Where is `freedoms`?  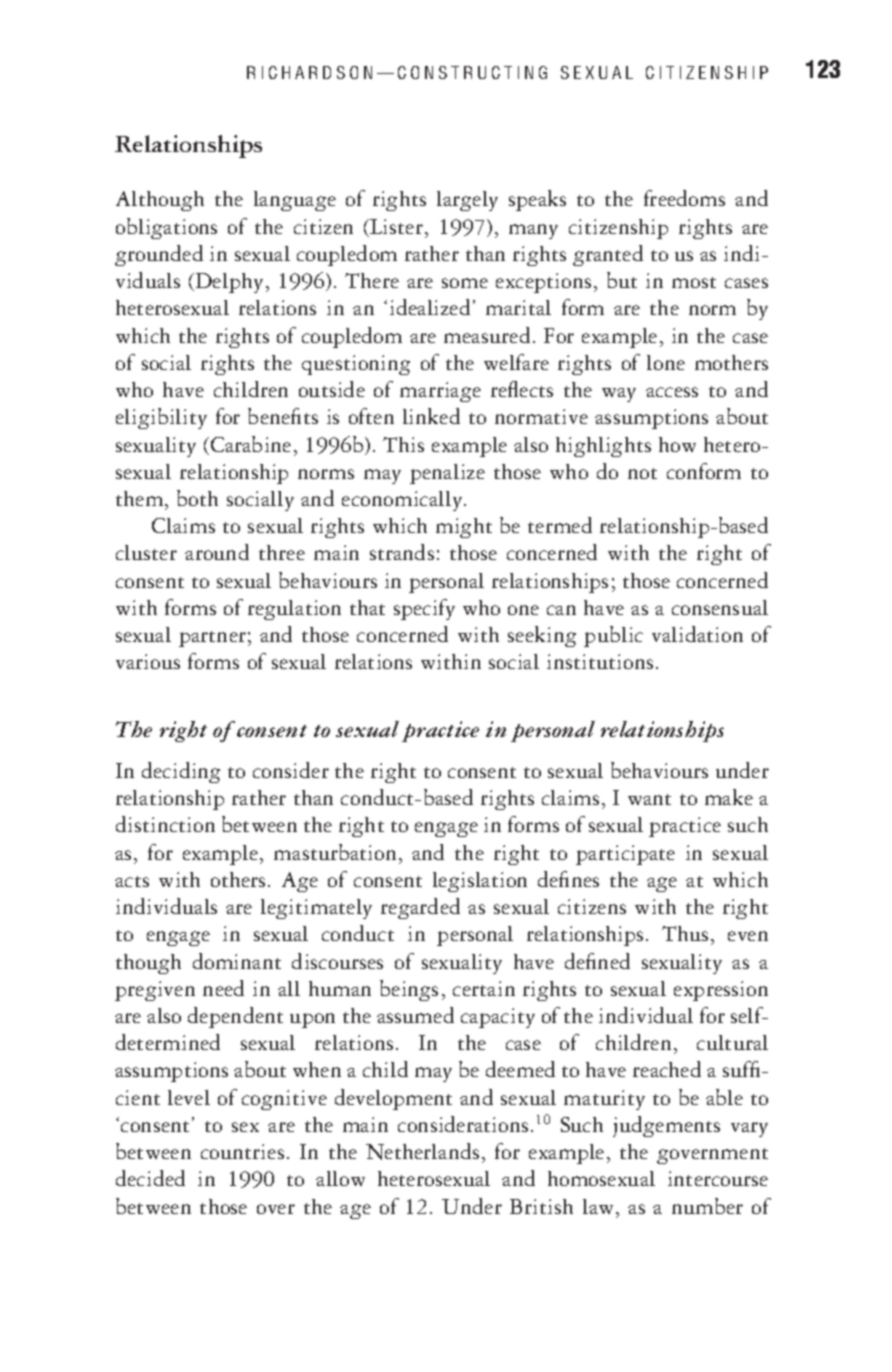 freedoms is located at coordinates (684, 198).
